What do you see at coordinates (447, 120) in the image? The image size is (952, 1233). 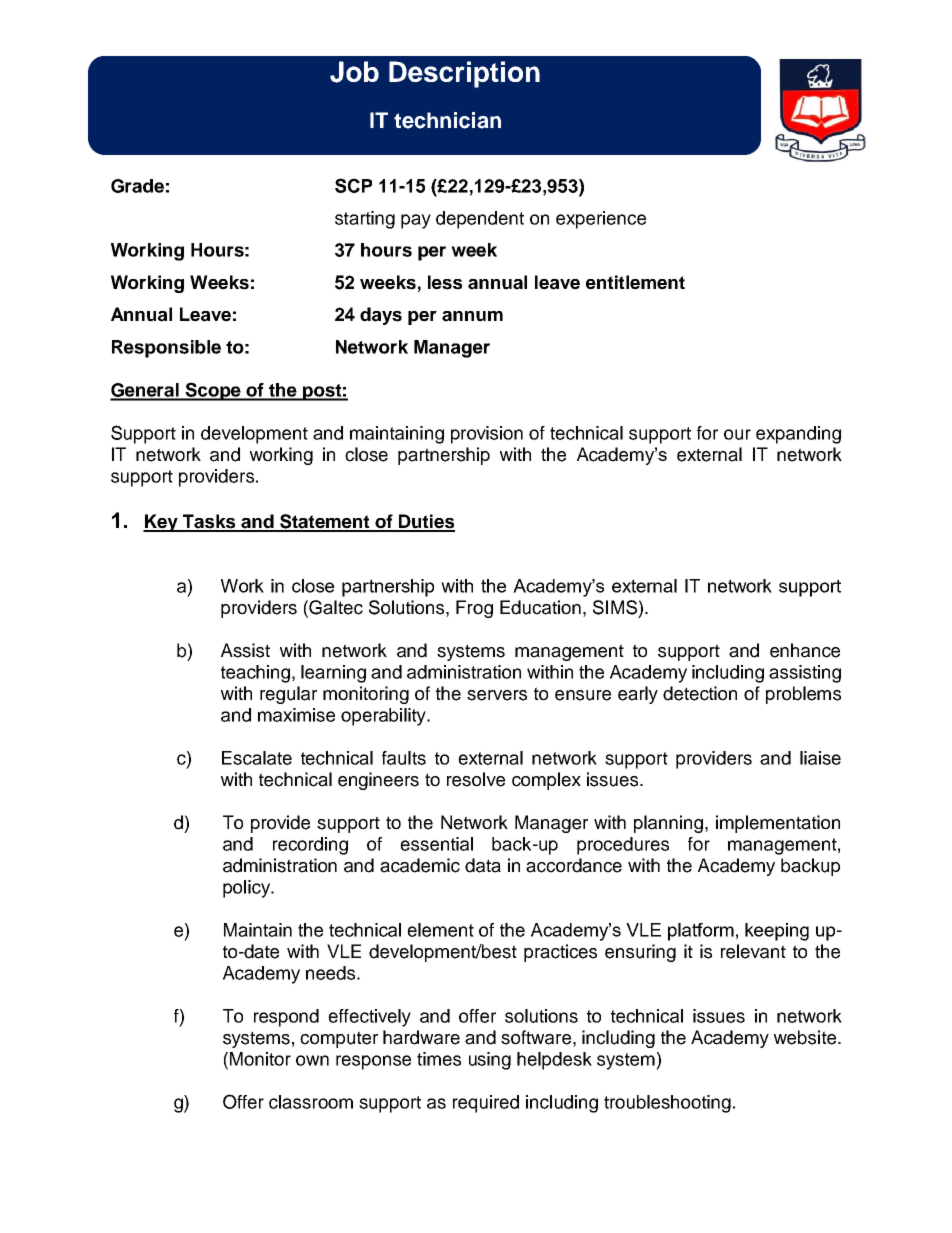 I see `technician` at bounding box center [447, 120].
